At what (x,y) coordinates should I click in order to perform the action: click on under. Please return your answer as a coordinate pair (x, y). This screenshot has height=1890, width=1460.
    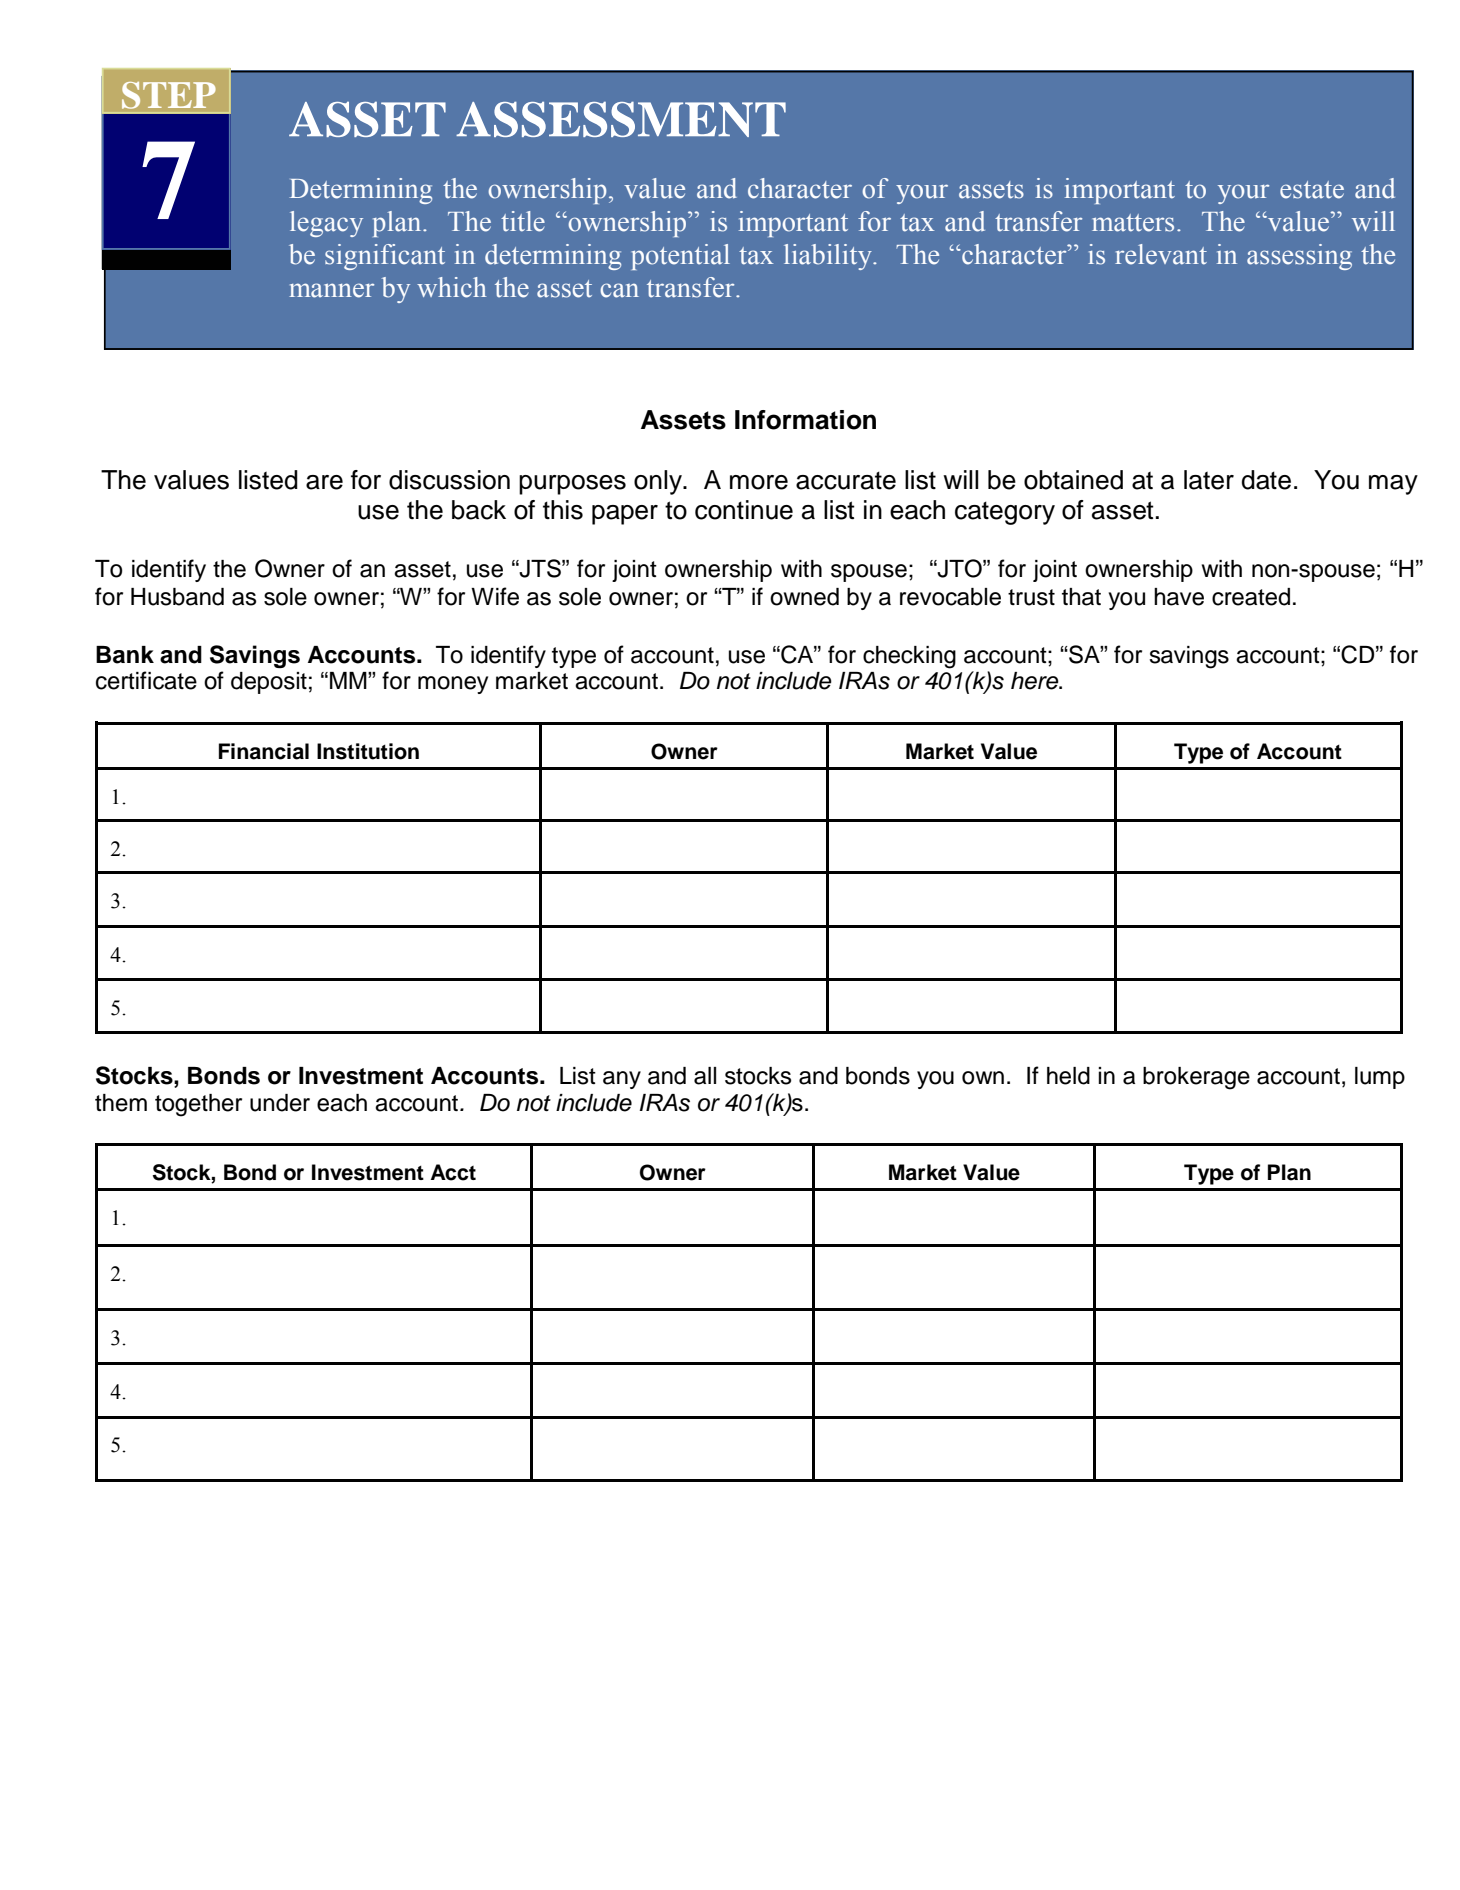
    Looking at the image, I should click on (280, 1103).
